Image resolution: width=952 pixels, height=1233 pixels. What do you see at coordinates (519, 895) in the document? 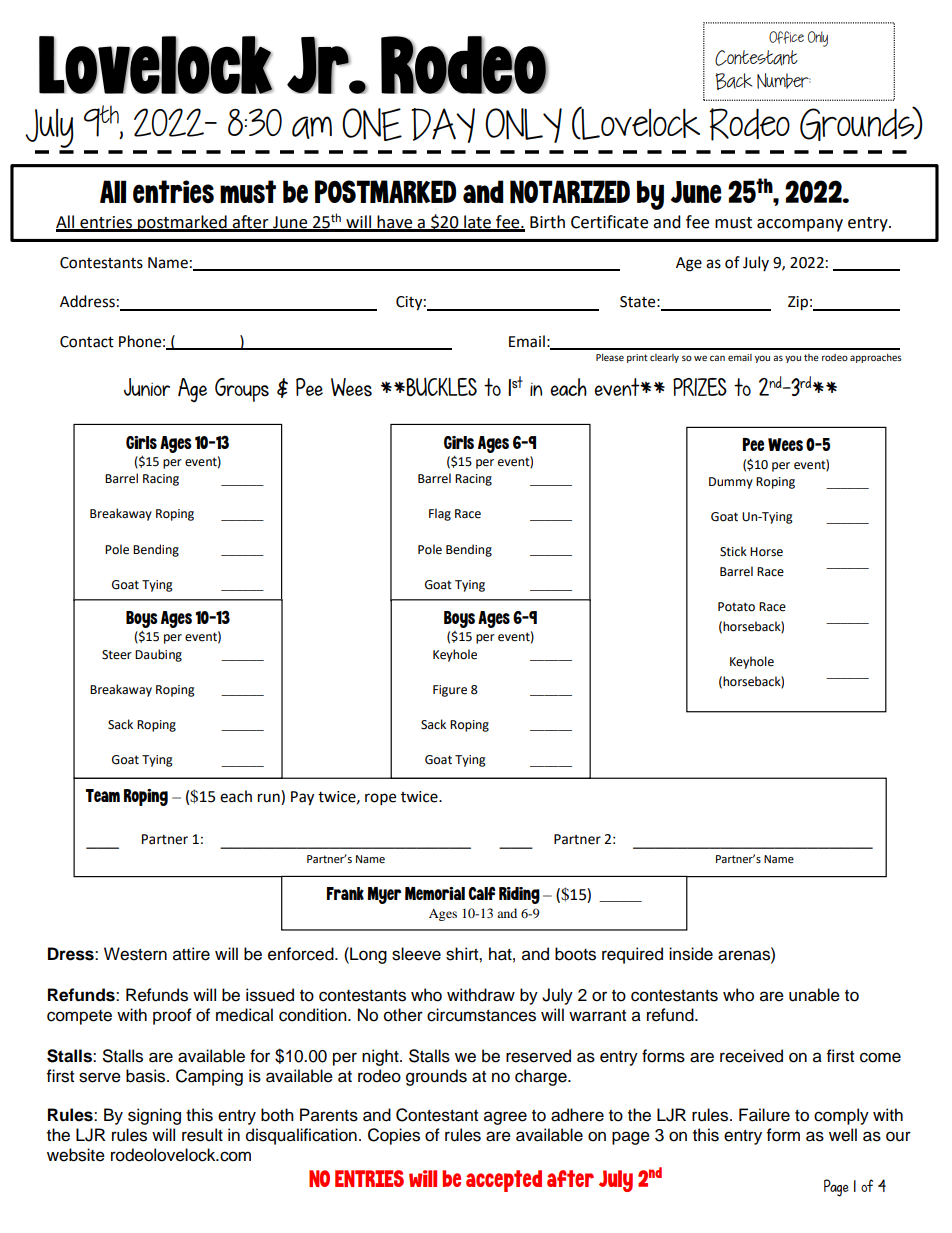
I see `Riding` at bounding box center [519, 895].
